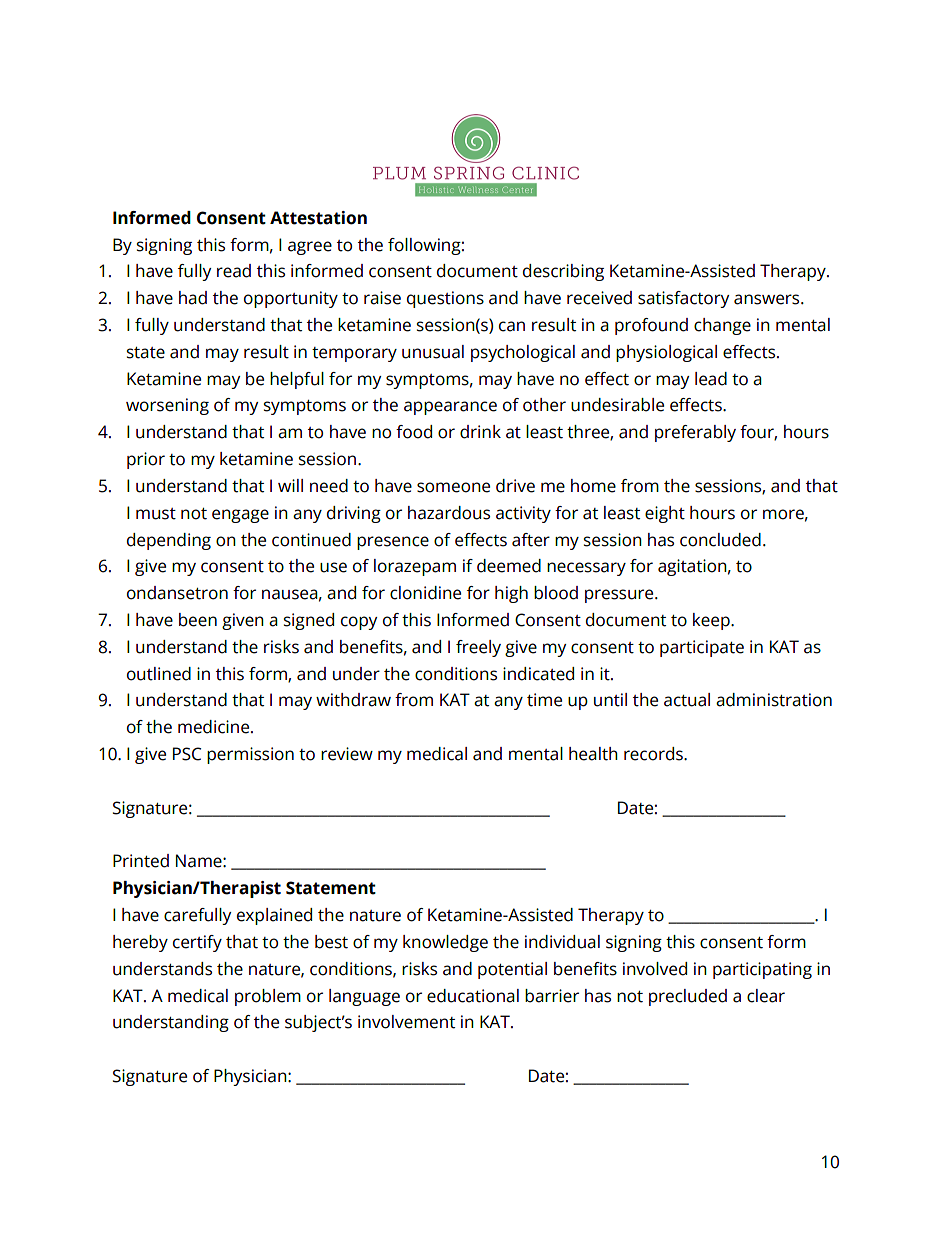 The image size is (952, 1233). I want to click on satisfactory, so click(683, 299).
